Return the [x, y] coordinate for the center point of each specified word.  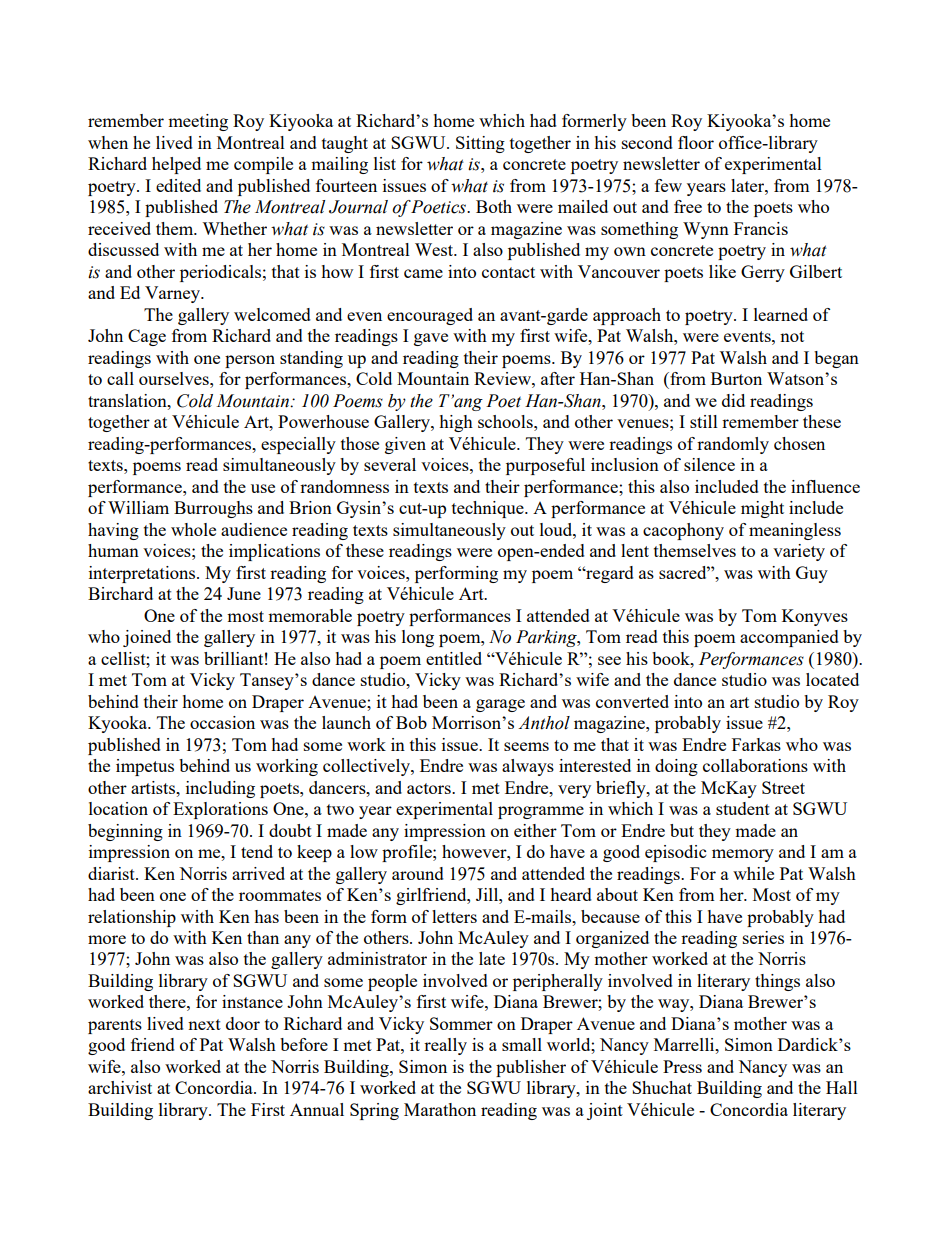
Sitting [480, 144]
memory [743, 855]
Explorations [220, 810]
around [418, 873]
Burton [736, 378]
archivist [120, 1087]
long [418, 638]
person [250, 361]
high [456, 423]
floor [696, 142]
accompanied [789, 638]
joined [147, 638]
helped [176, 165]
